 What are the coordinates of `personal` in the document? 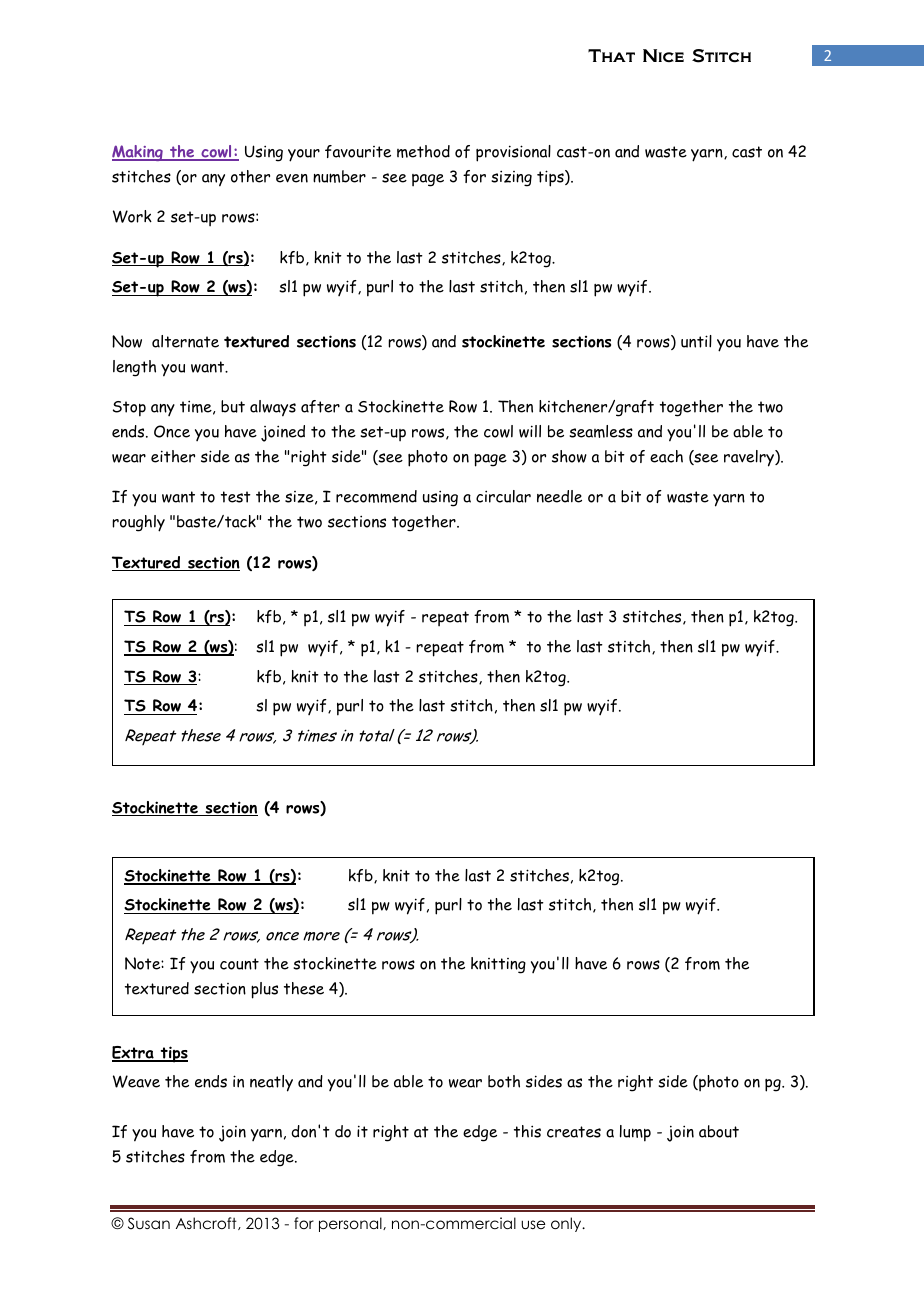 It's located at (351, 1224).
